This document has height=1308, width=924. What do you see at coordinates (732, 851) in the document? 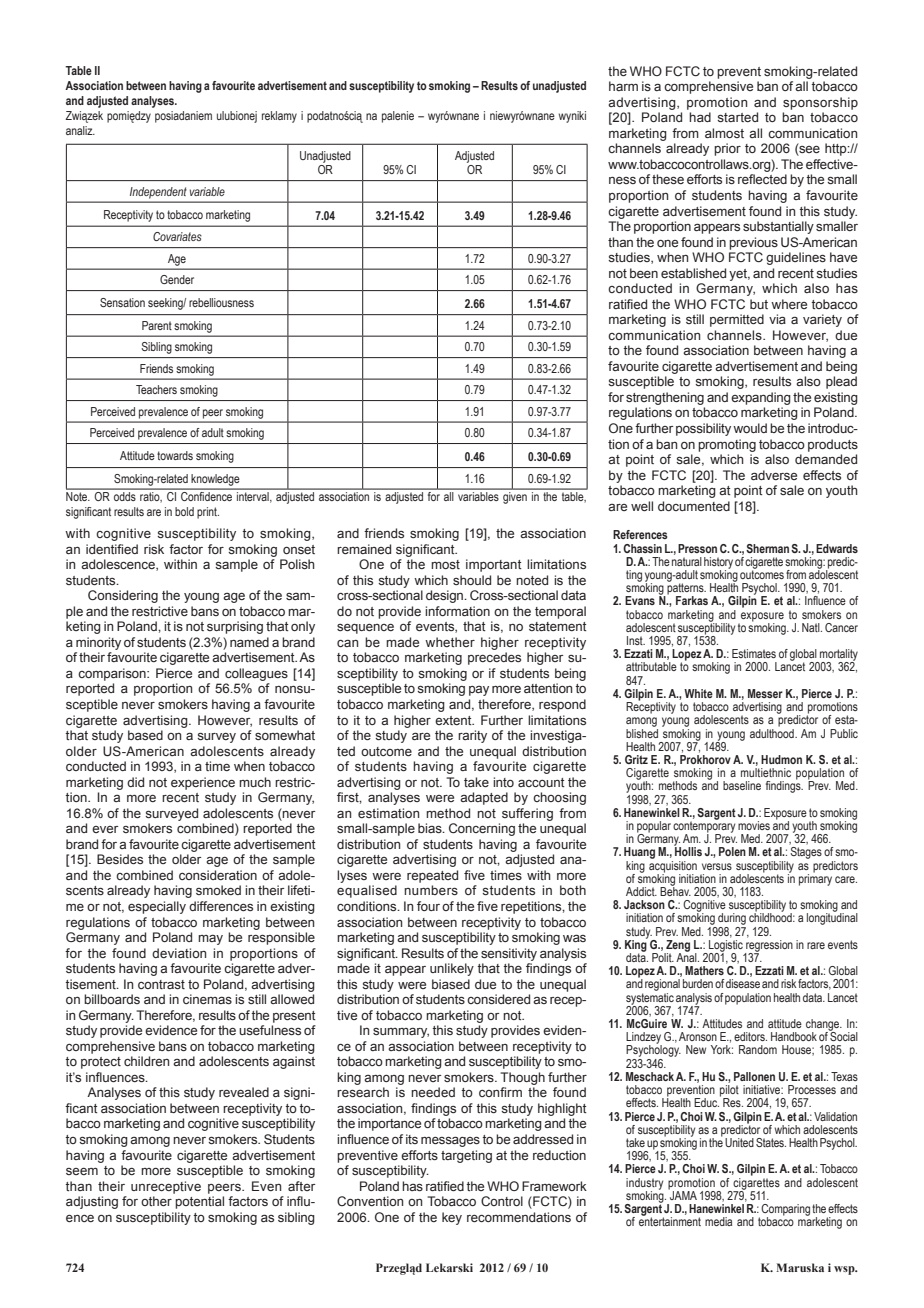
I see `Polen` at bounding box center [732, 851].
